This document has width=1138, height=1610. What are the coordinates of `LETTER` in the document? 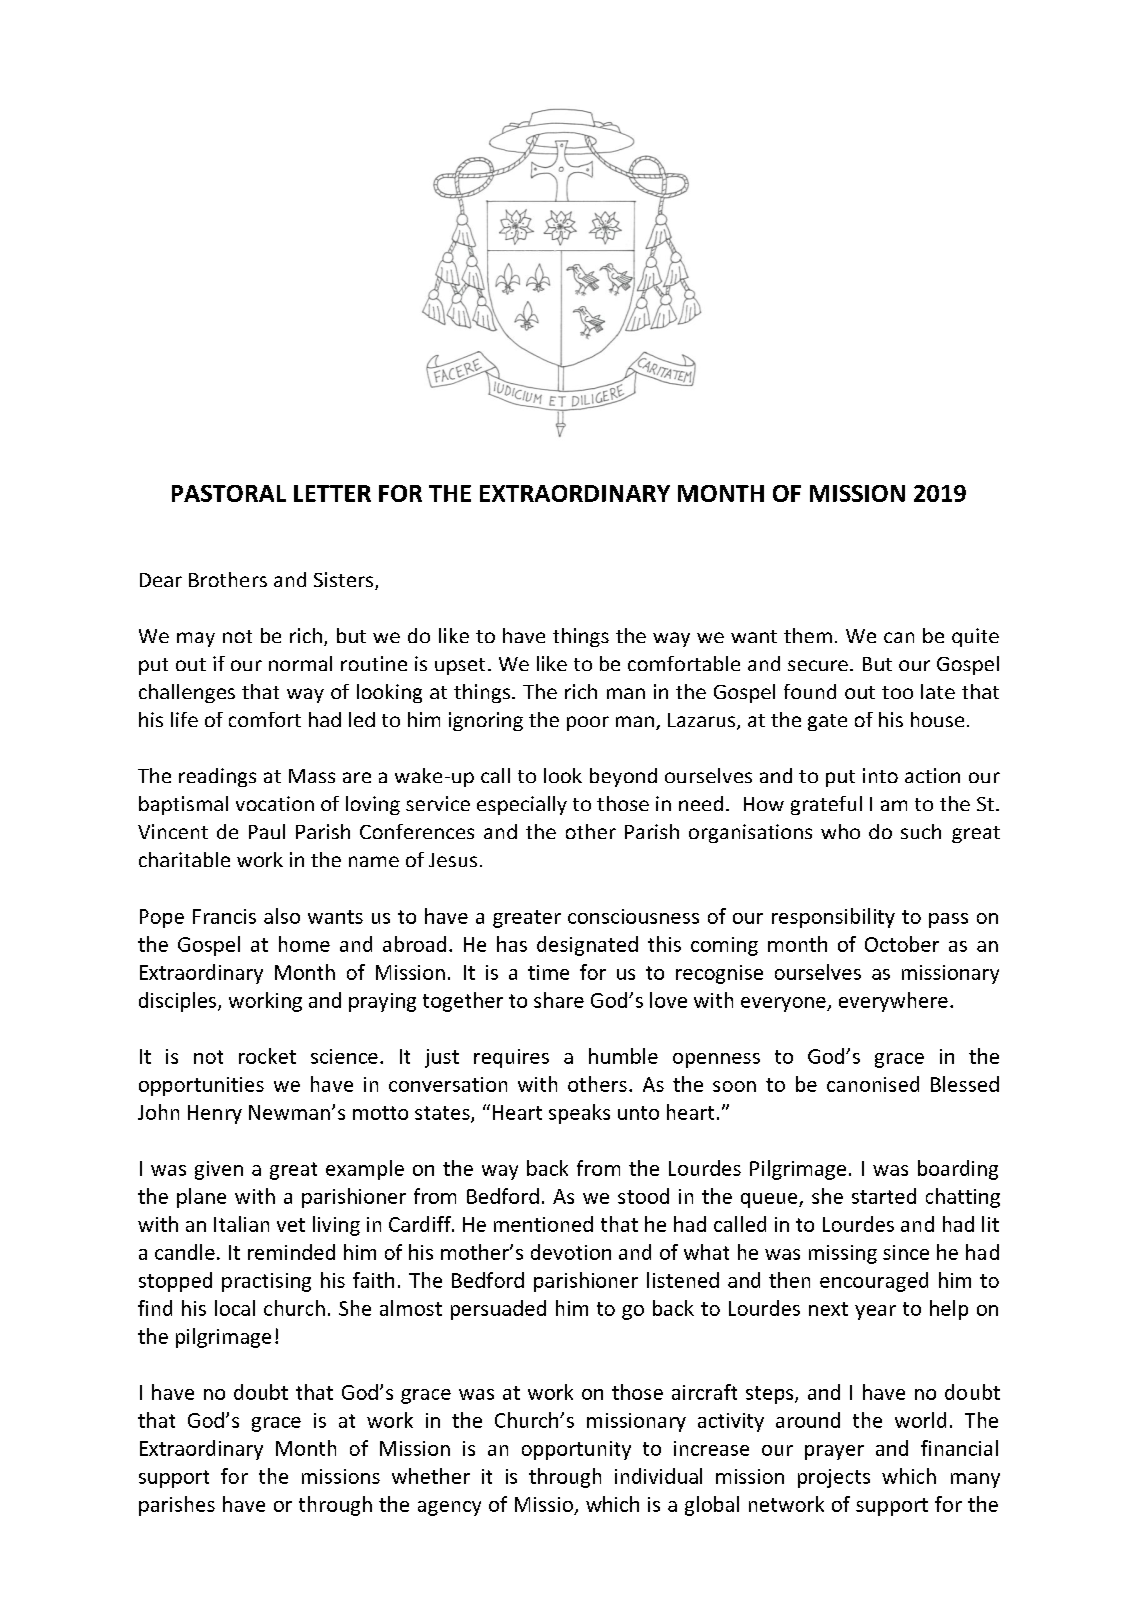 It's located at (332, 493).
